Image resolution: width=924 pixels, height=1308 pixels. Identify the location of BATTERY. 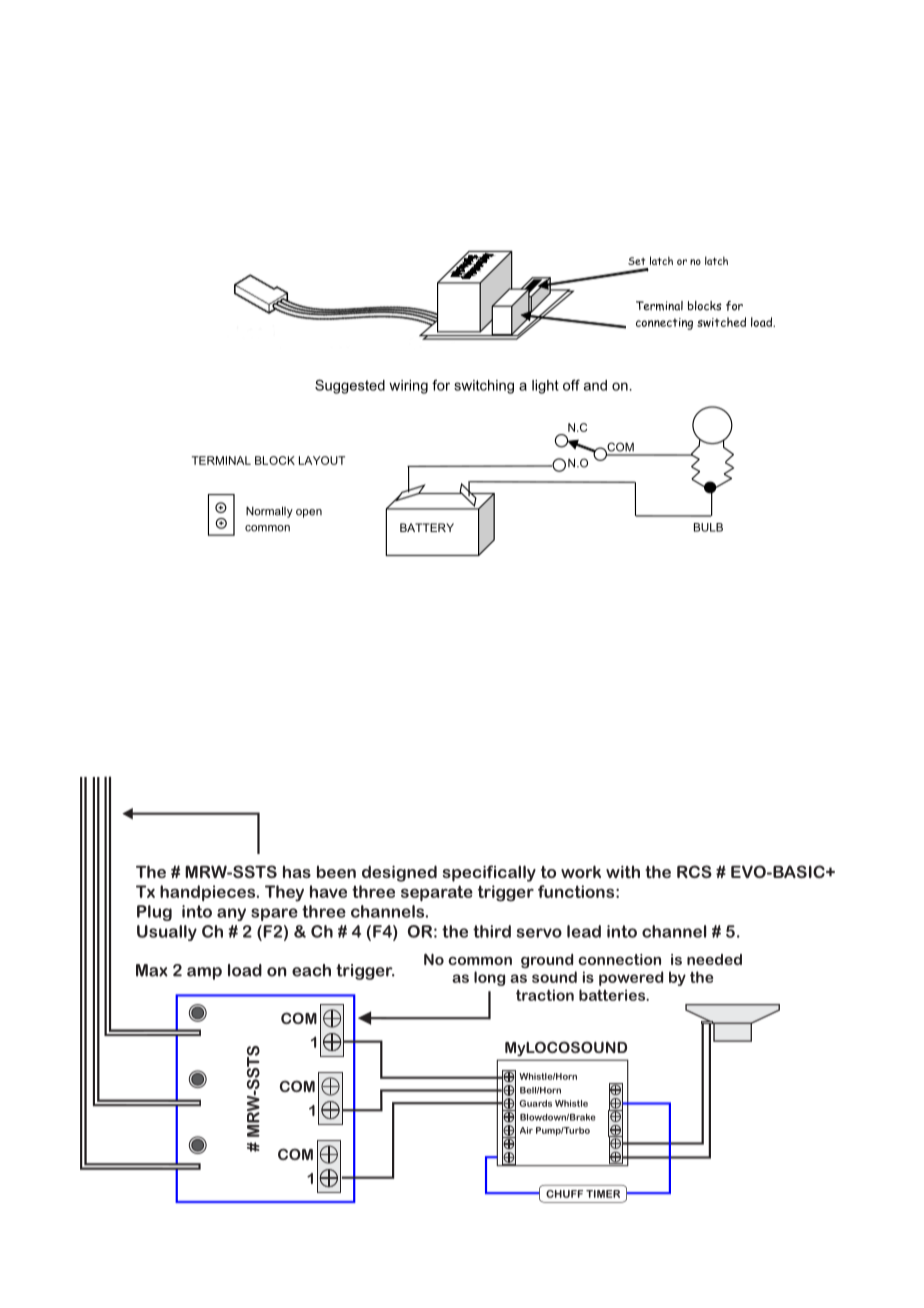
(427, 527).
